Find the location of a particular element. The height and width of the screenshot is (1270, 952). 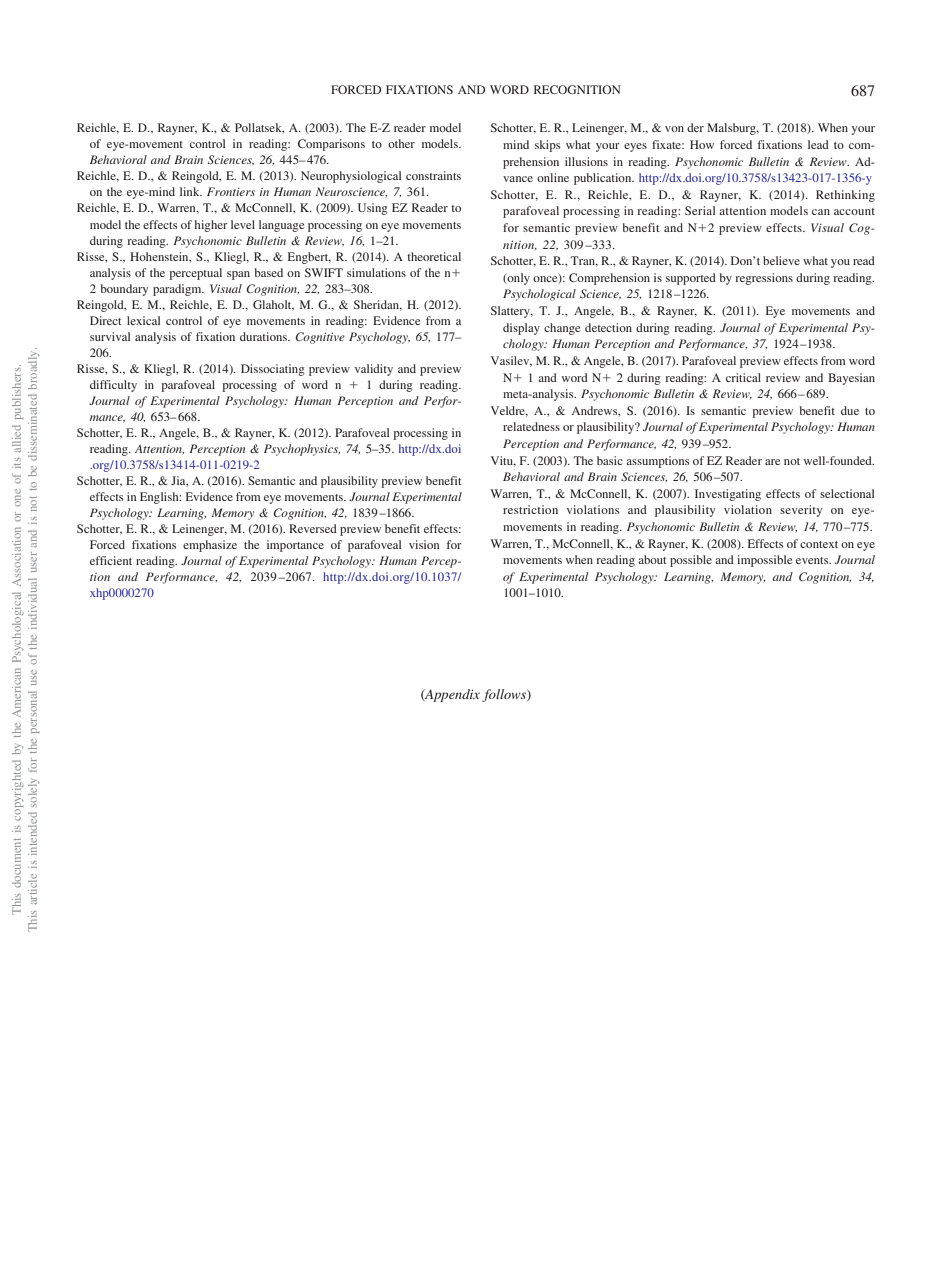

due is located at coordinates (850, 410).
